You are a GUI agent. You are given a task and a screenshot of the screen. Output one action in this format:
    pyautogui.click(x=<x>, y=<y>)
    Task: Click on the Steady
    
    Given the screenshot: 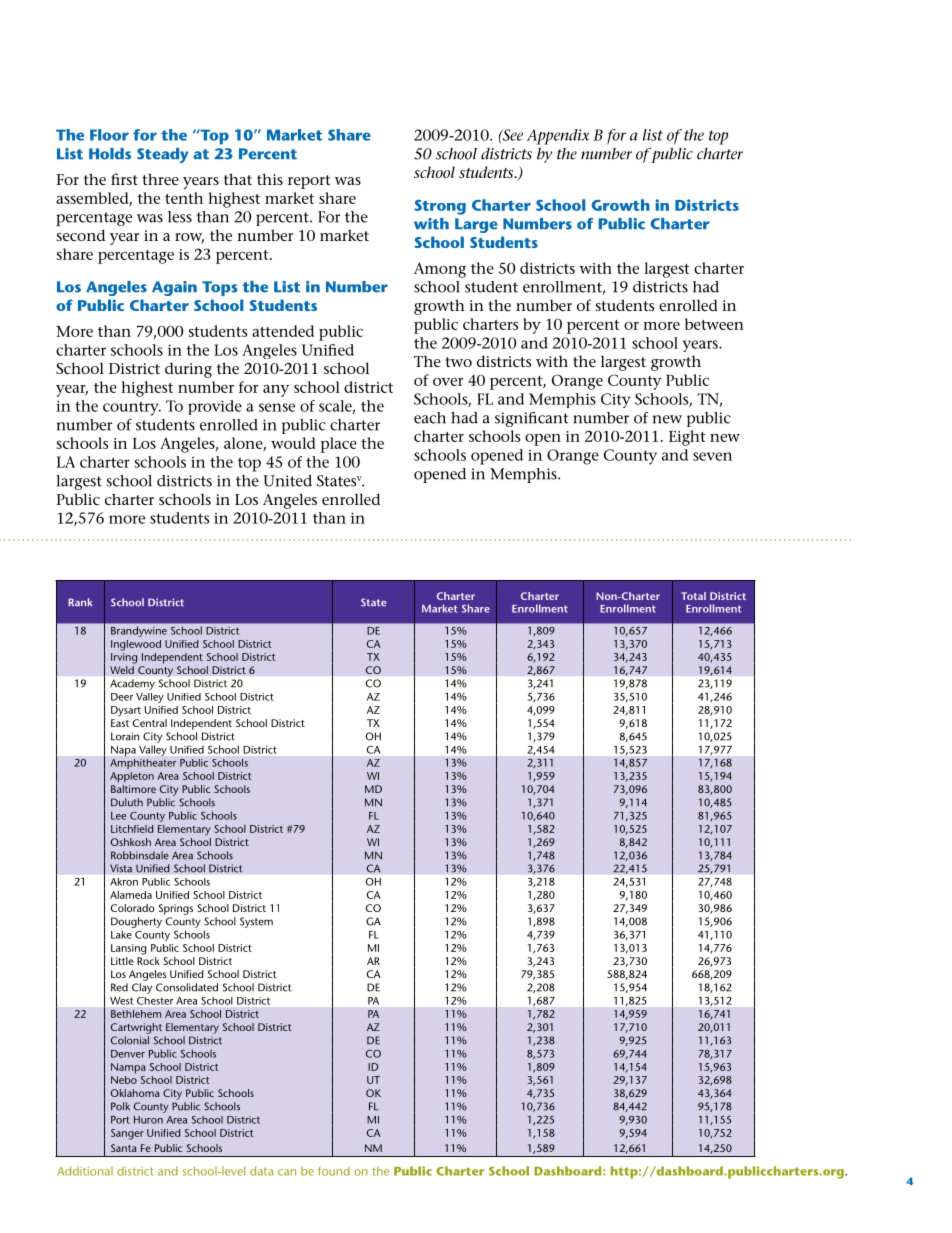 What is the action you would take?
    pyautogui.click(x=162, y=155)
